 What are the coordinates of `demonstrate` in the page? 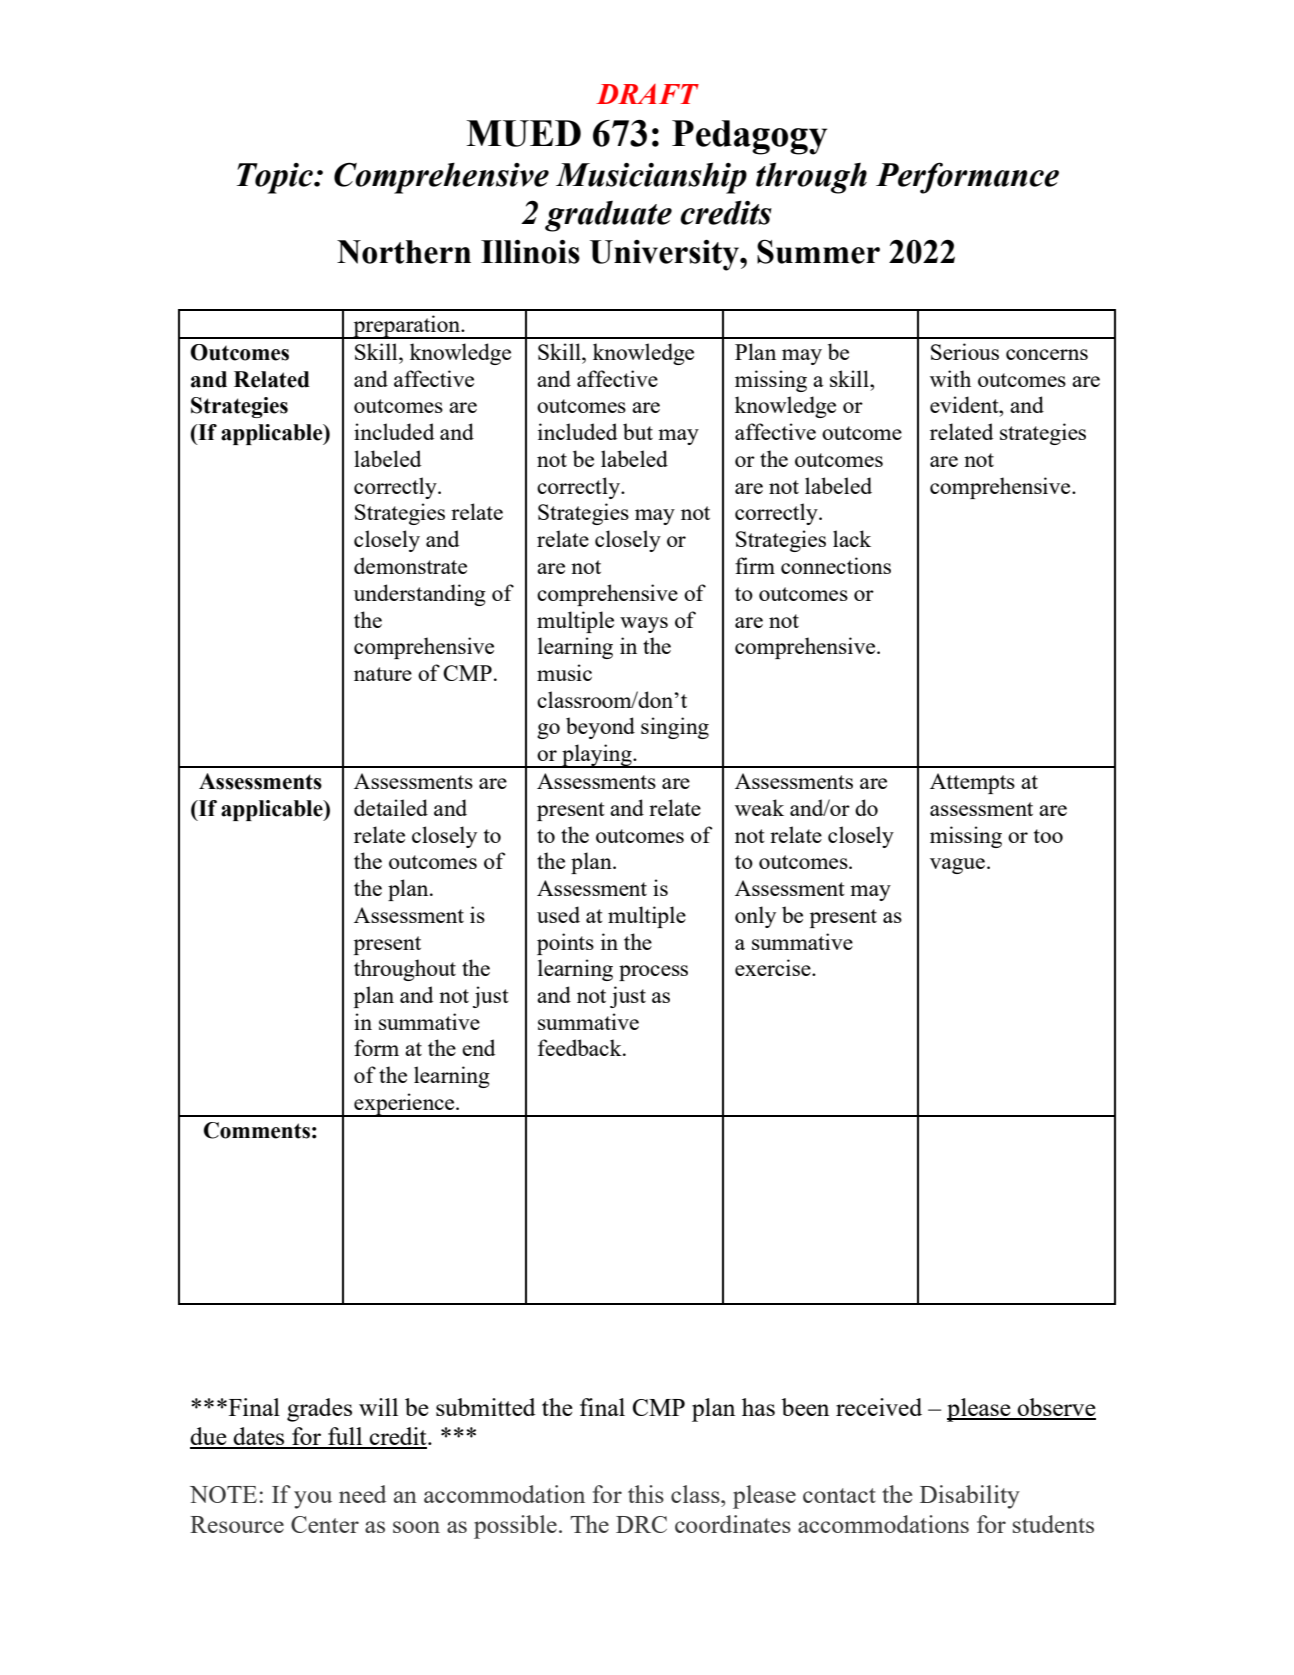 It's located at (410, 565).
